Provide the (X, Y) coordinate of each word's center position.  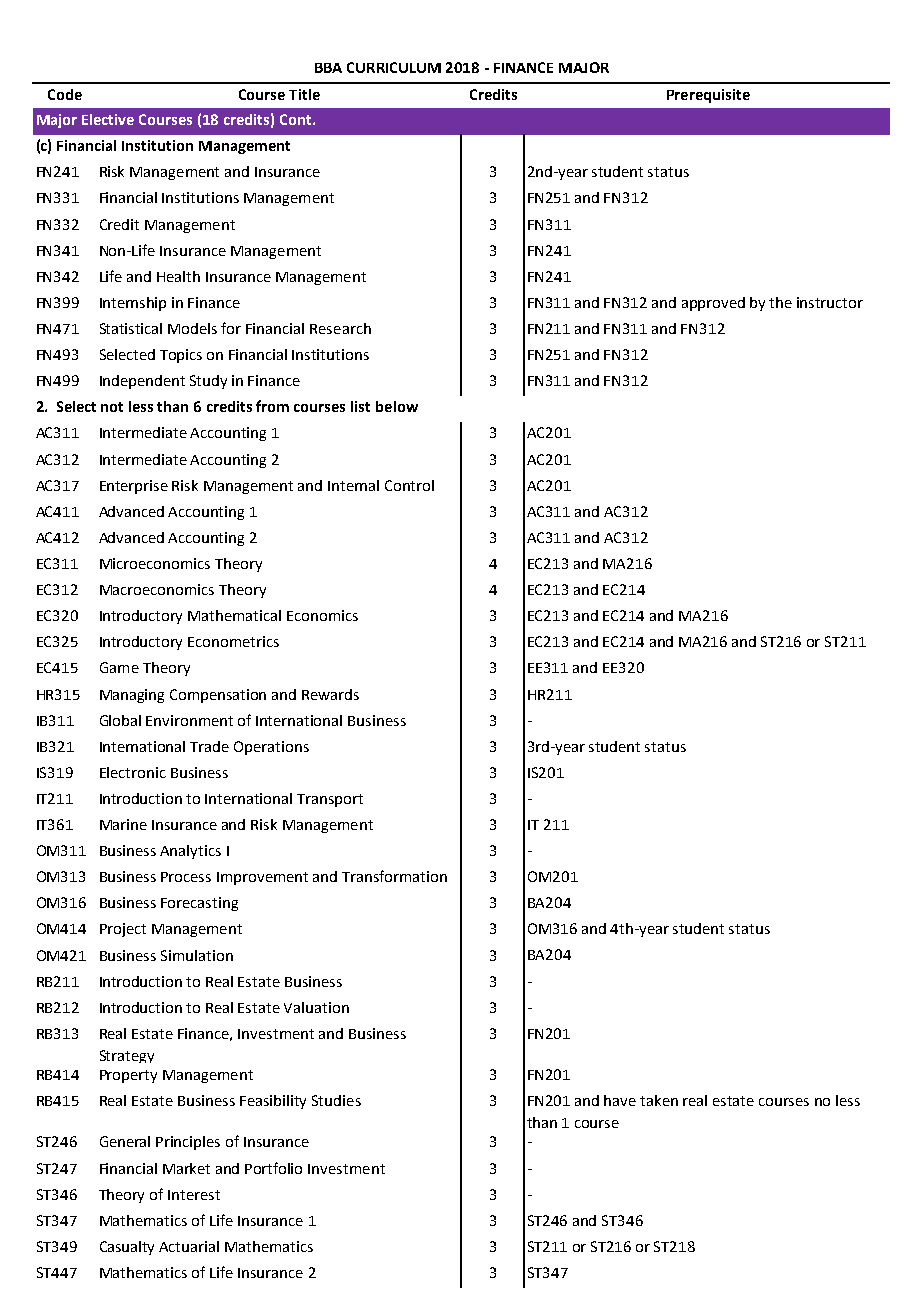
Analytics (190, 852)
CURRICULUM (394, 67)
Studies (336, 1100)
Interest (194, 1195)
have (620, 1100)
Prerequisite (708, 96)
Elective (108, 119)
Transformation (394, 876)
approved (713, 304)
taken (659, 1100)
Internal (353, 485)
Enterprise (134, 487)
